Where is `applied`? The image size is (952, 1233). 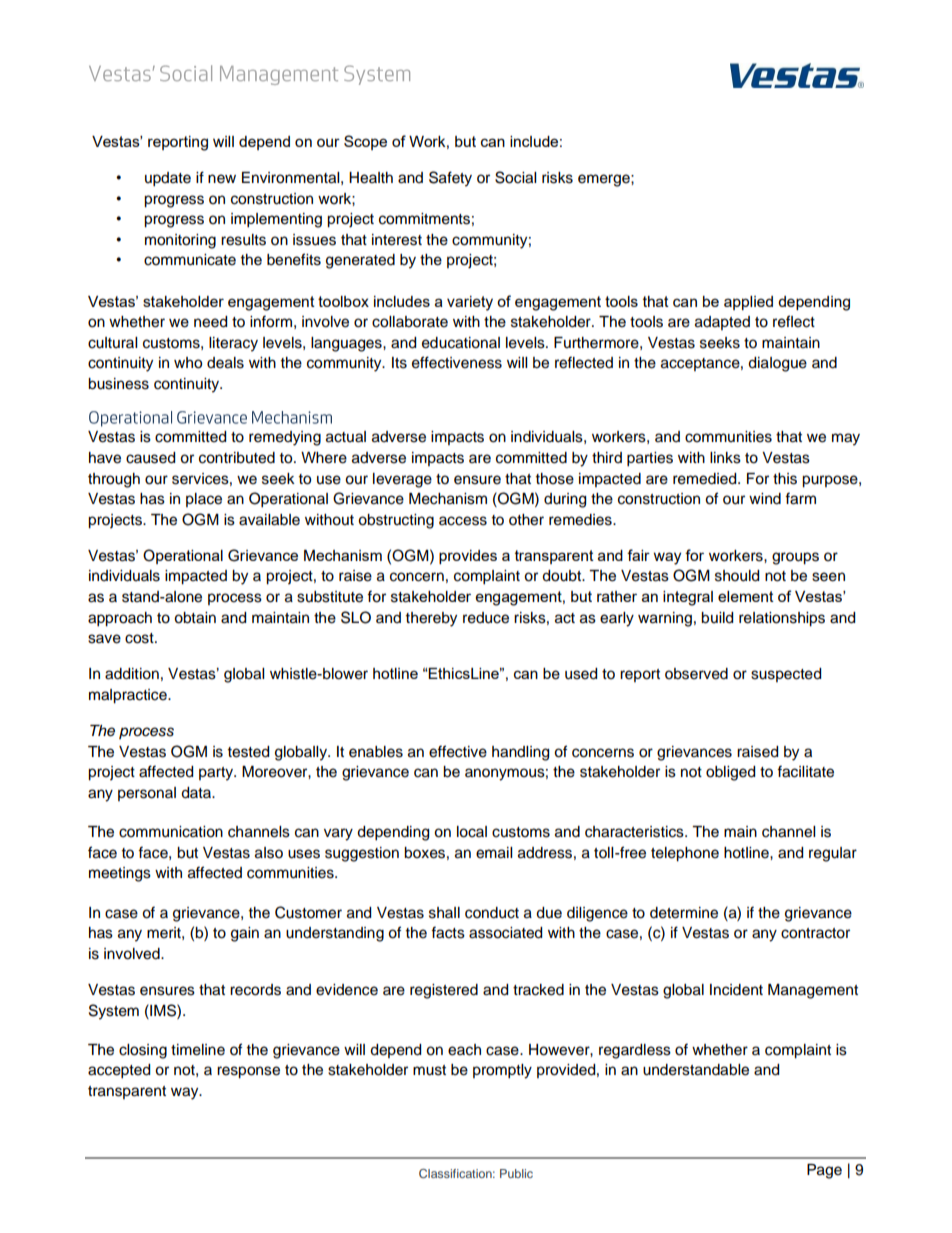 applied is located at coordinates (748, 303).
